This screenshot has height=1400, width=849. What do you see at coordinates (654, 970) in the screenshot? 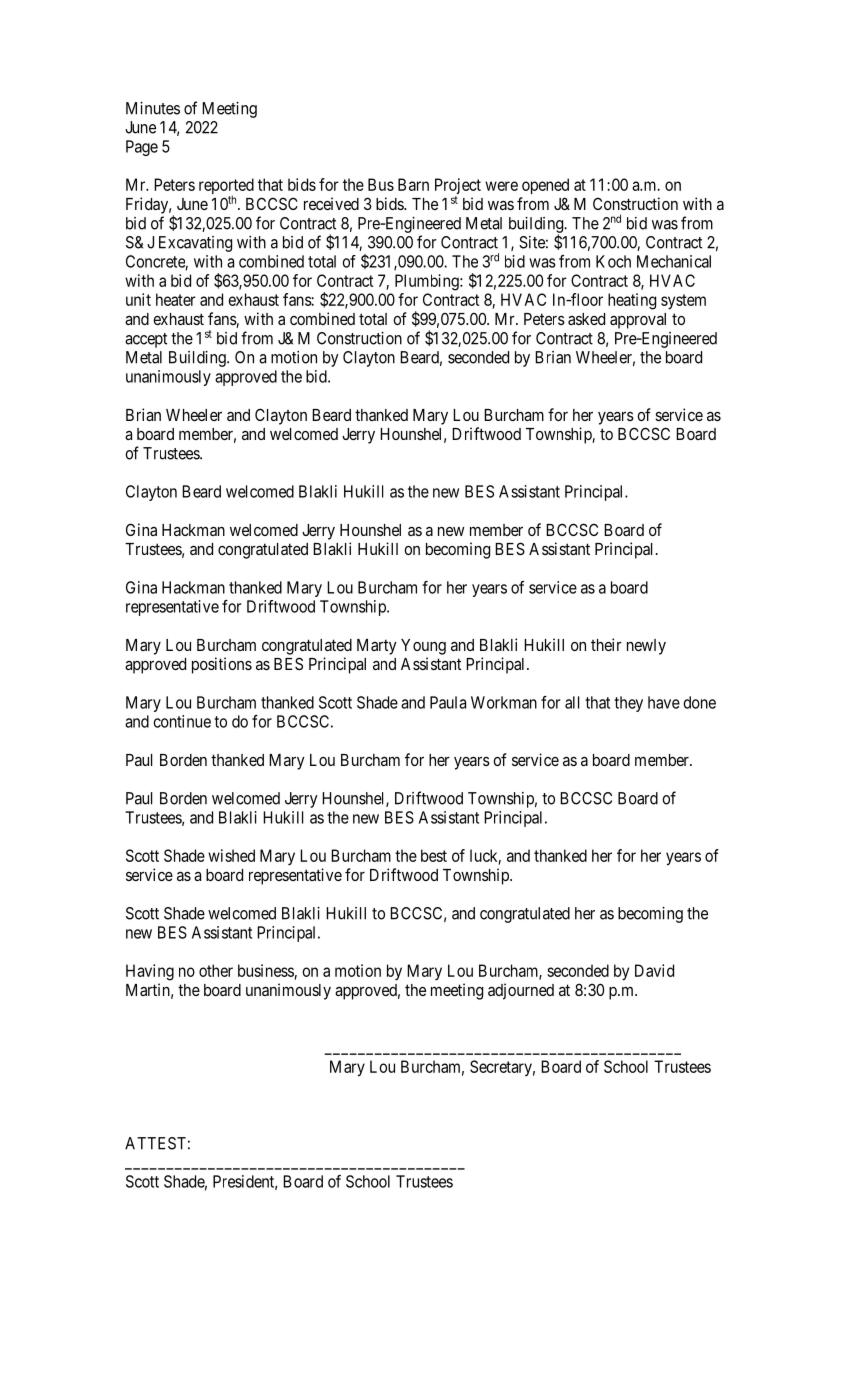
I see `David` at bounding box center [654, 970].
